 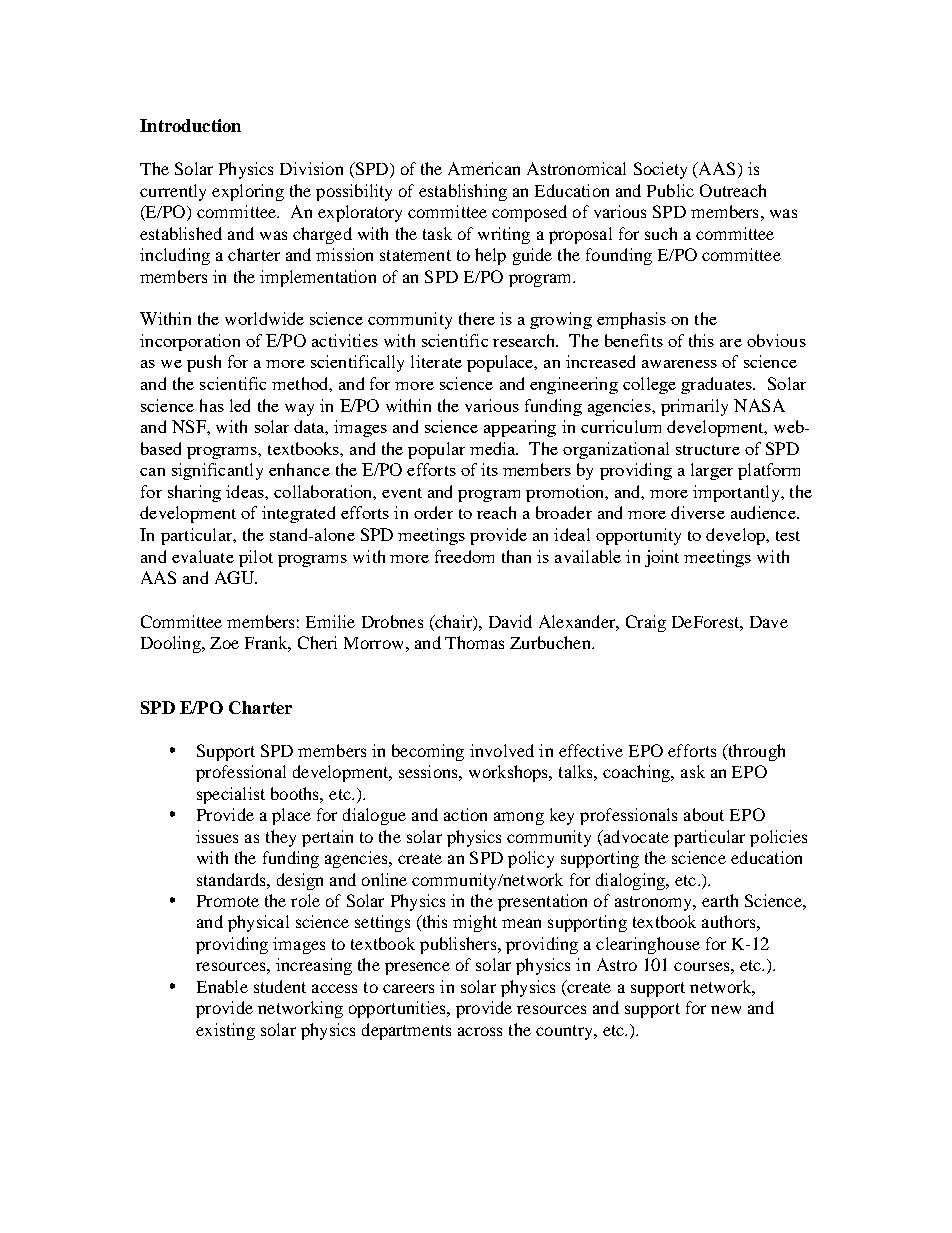 I want to click on American, so click(x=484, y=168).
